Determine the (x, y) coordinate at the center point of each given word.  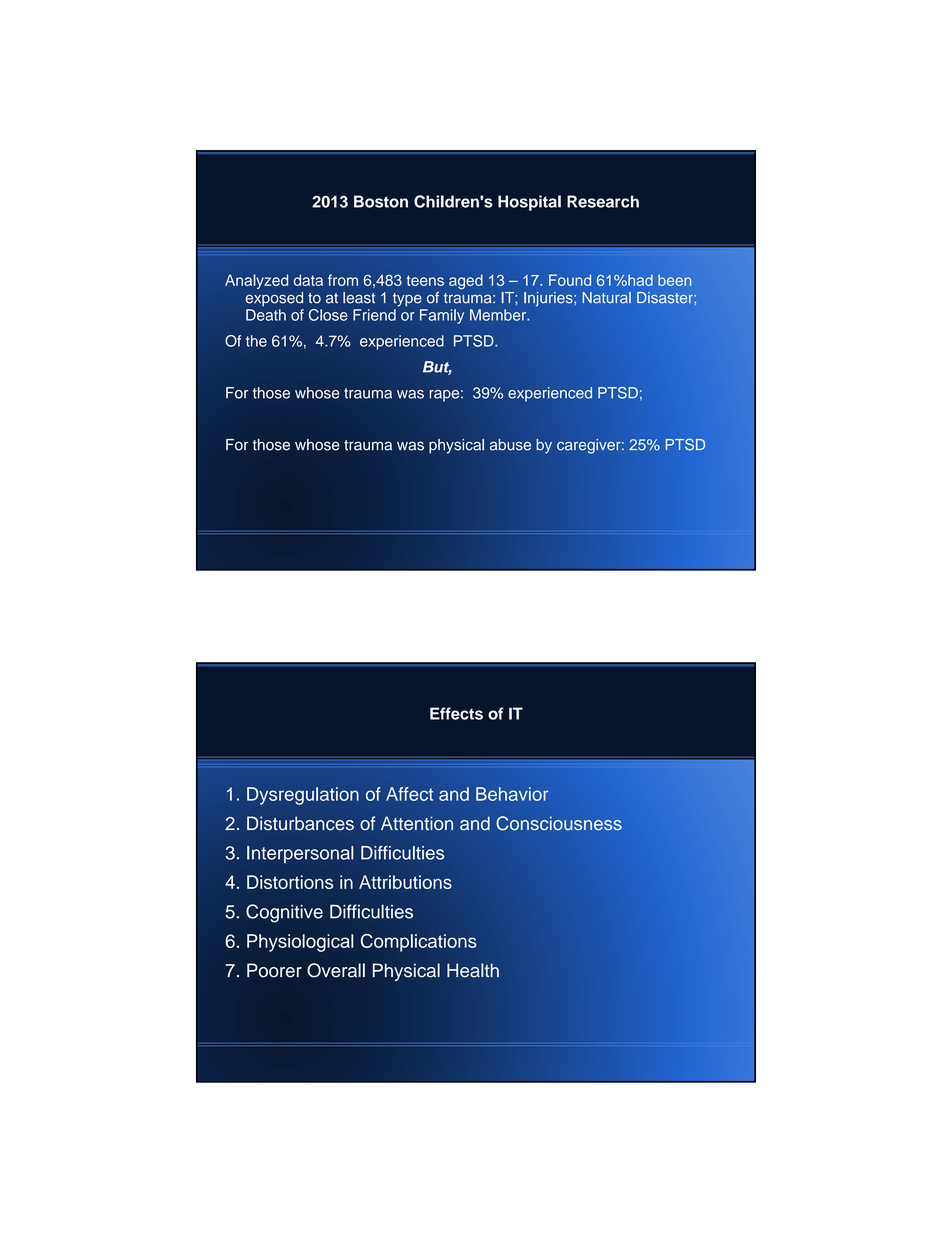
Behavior (512, 794)
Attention (417, 823)
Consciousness (559, 823)
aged (466, 281)
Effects (456, 713)
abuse (510, 445)
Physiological (300, 943)
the (256, 341)
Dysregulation (303, 796)
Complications (419, 943)
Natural (607, 298)
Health (473, 970)
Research (603, 201)
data (308, 280)
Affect (409, 794)
